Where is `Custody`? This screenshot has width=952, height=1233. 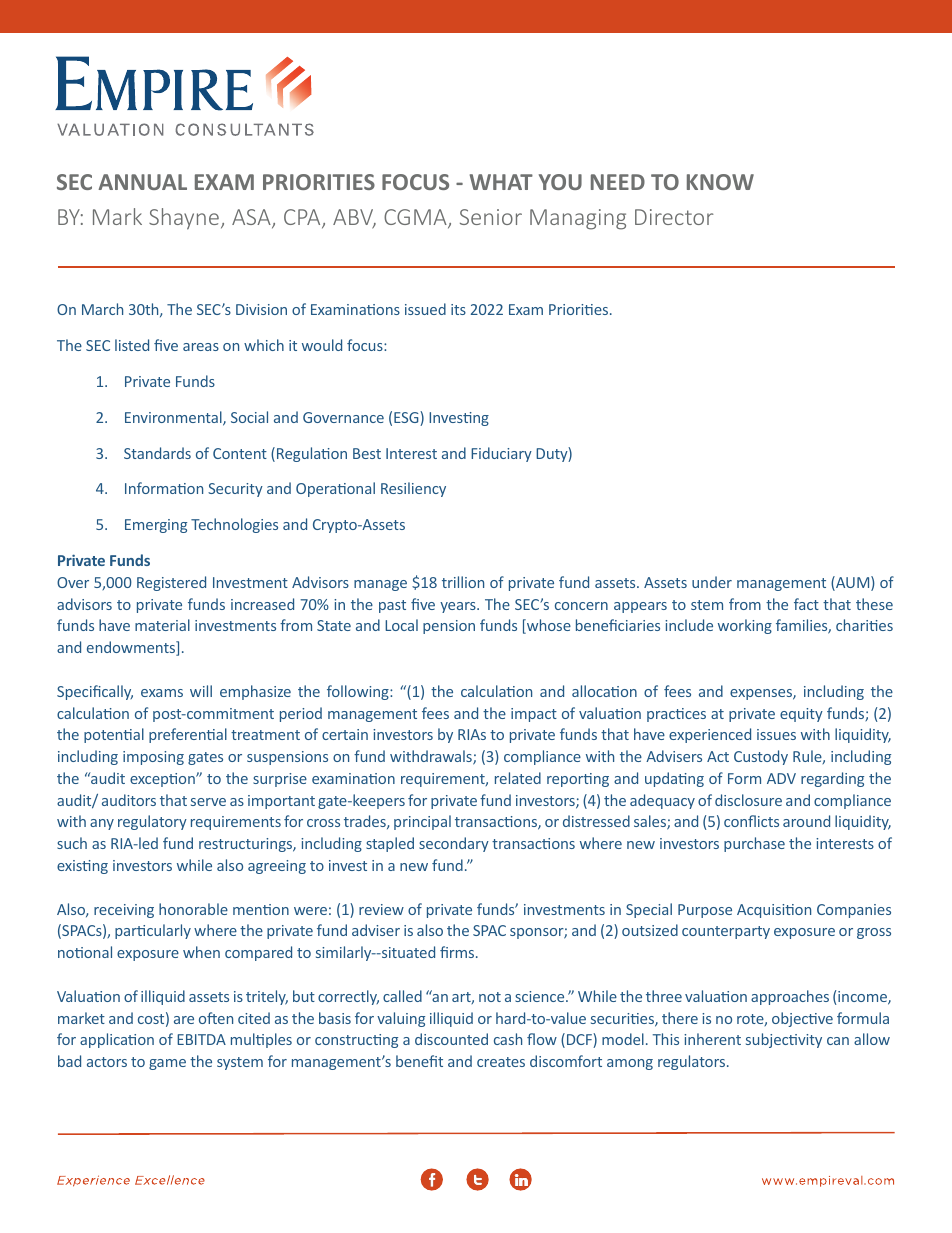
Custody is located at coordinates (761, 757).
